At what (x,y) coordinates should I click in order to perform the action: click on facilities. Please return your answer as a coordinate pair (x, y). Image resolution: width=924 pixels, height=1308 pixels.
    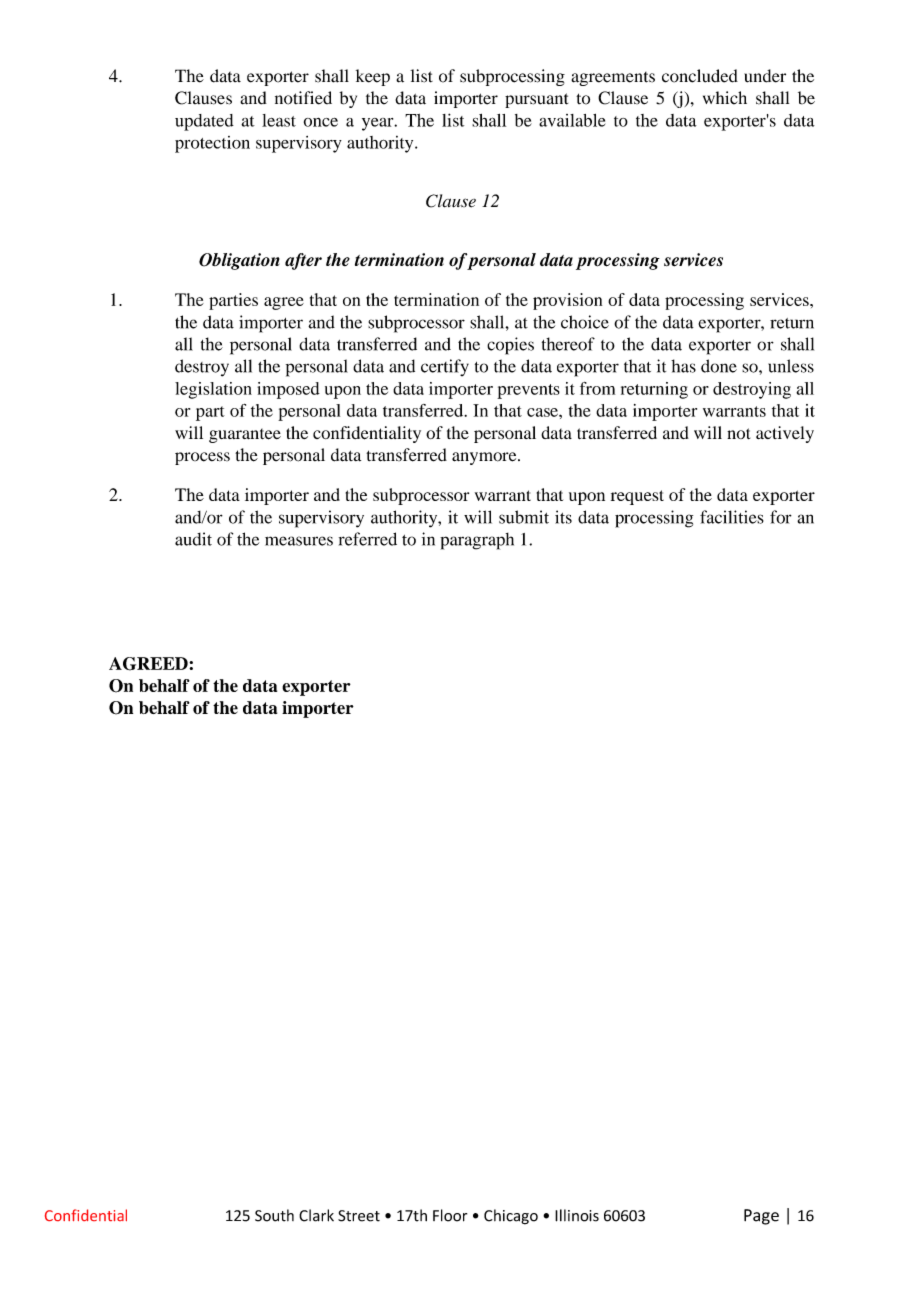
    Looking at the image, I should click on (732, 517).
